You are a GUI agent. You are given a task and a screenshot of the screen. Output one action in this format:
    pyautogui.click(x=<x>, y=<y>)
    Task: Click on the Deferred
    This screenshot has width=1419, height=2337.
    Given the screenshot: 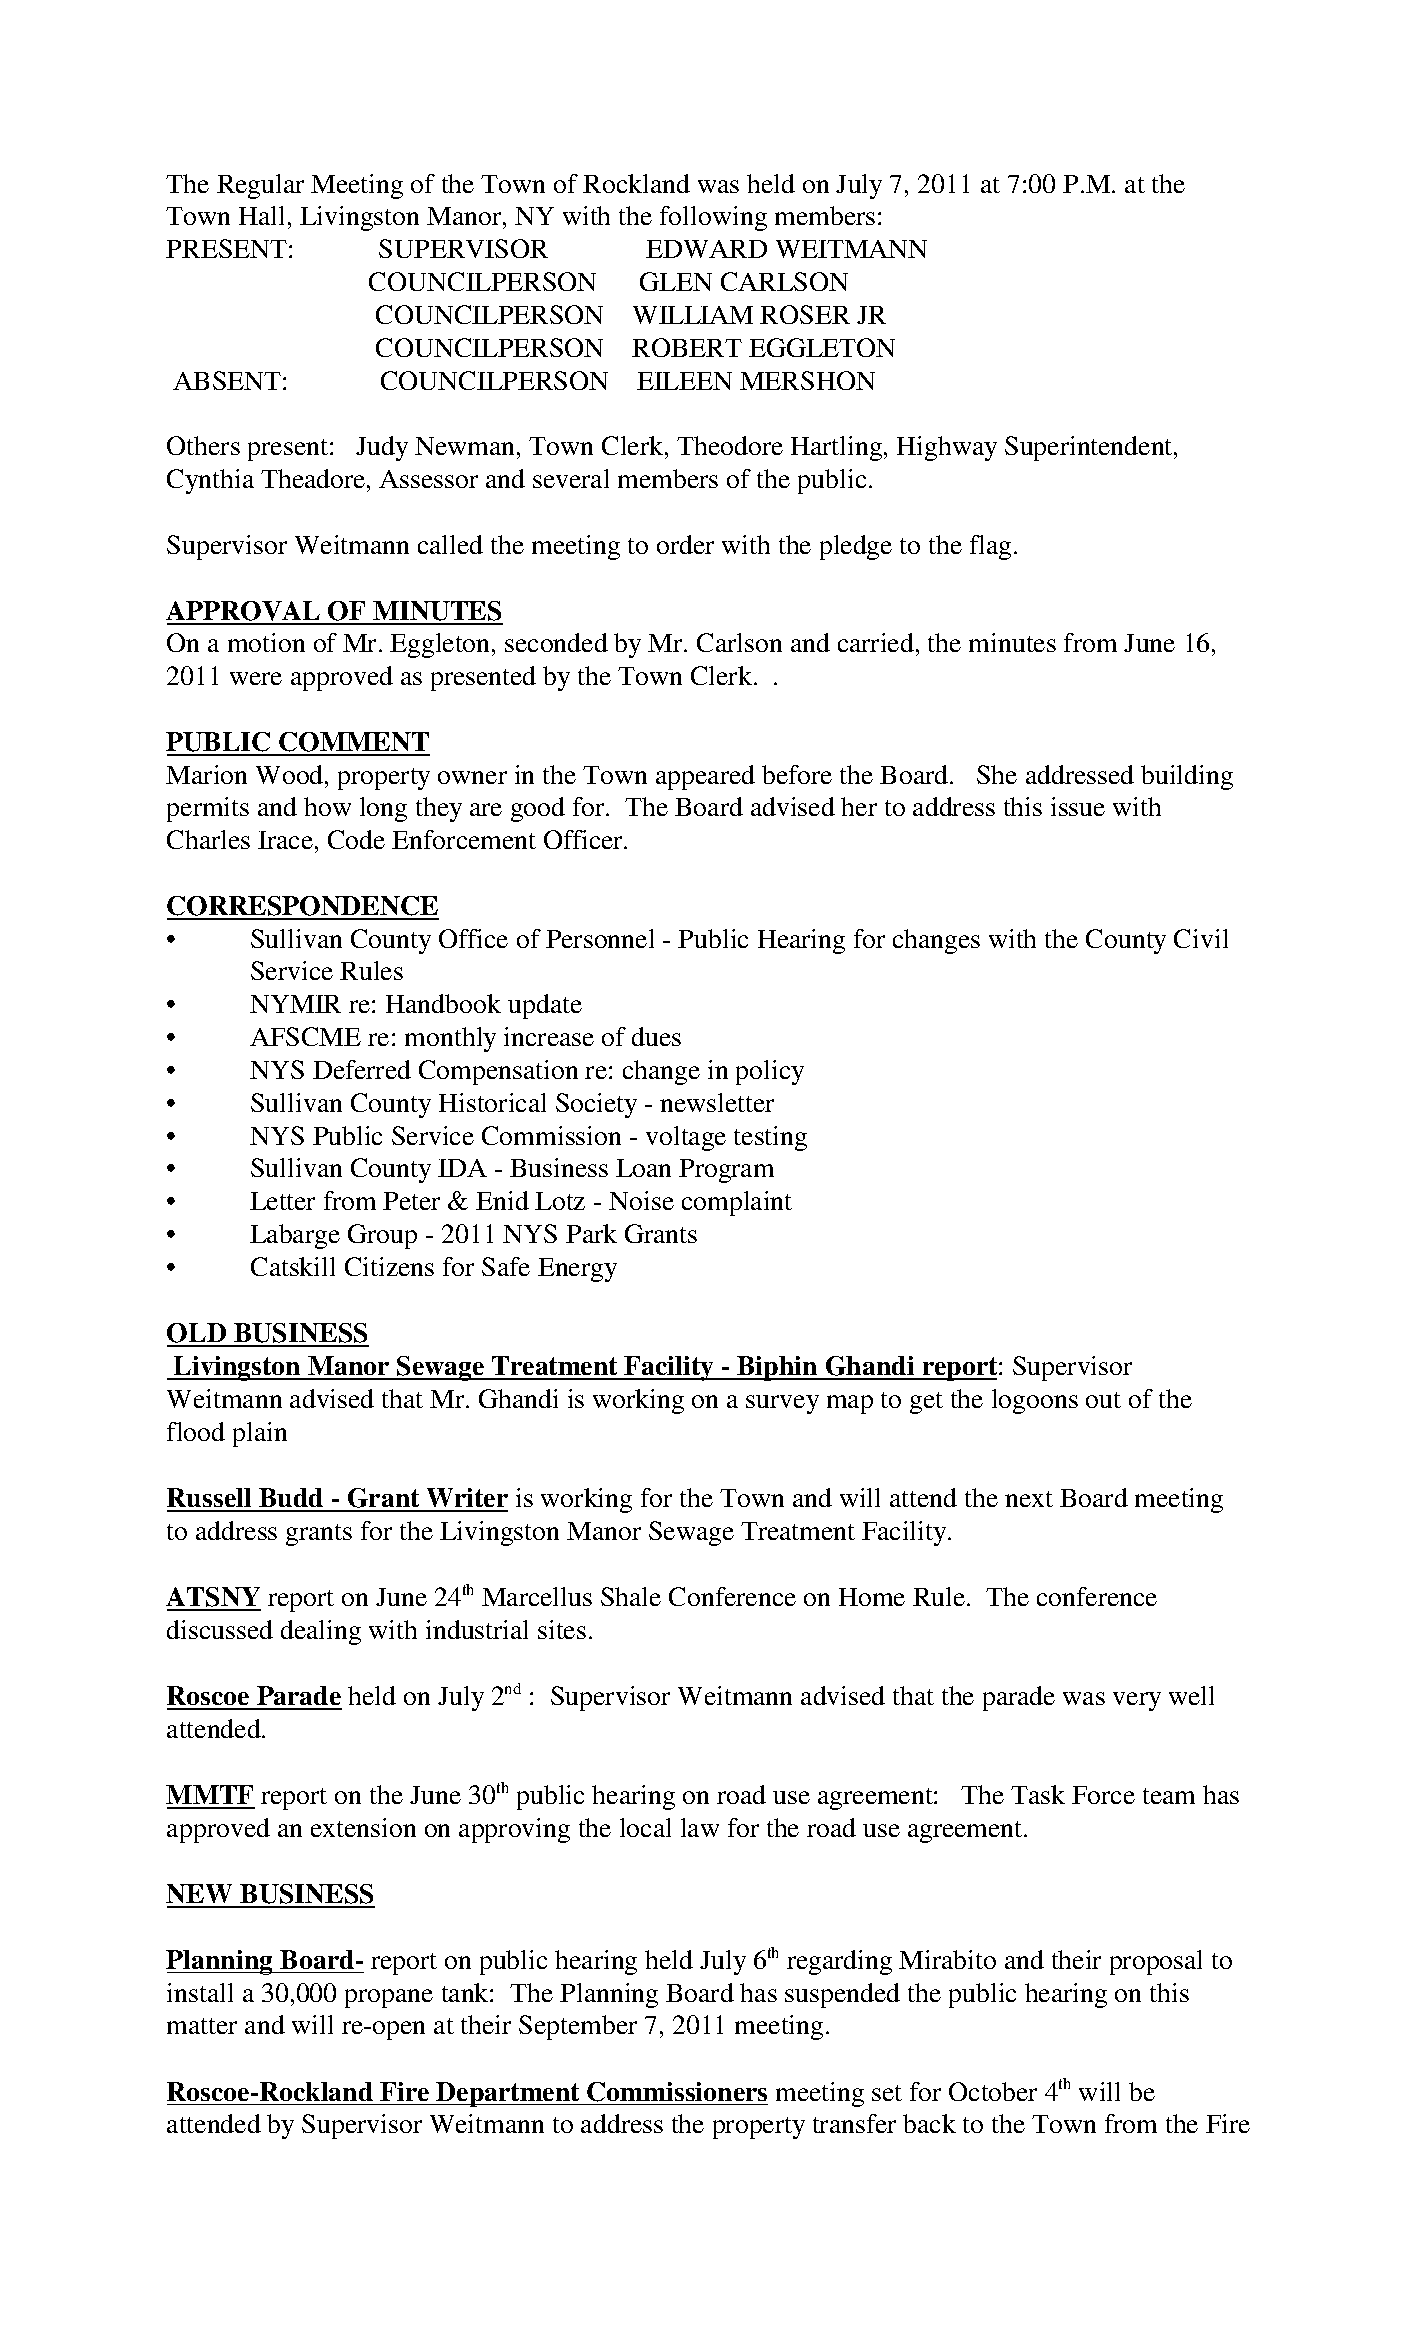 What is the action you would take?
    pyautogui.click(x=362, y=1069)
